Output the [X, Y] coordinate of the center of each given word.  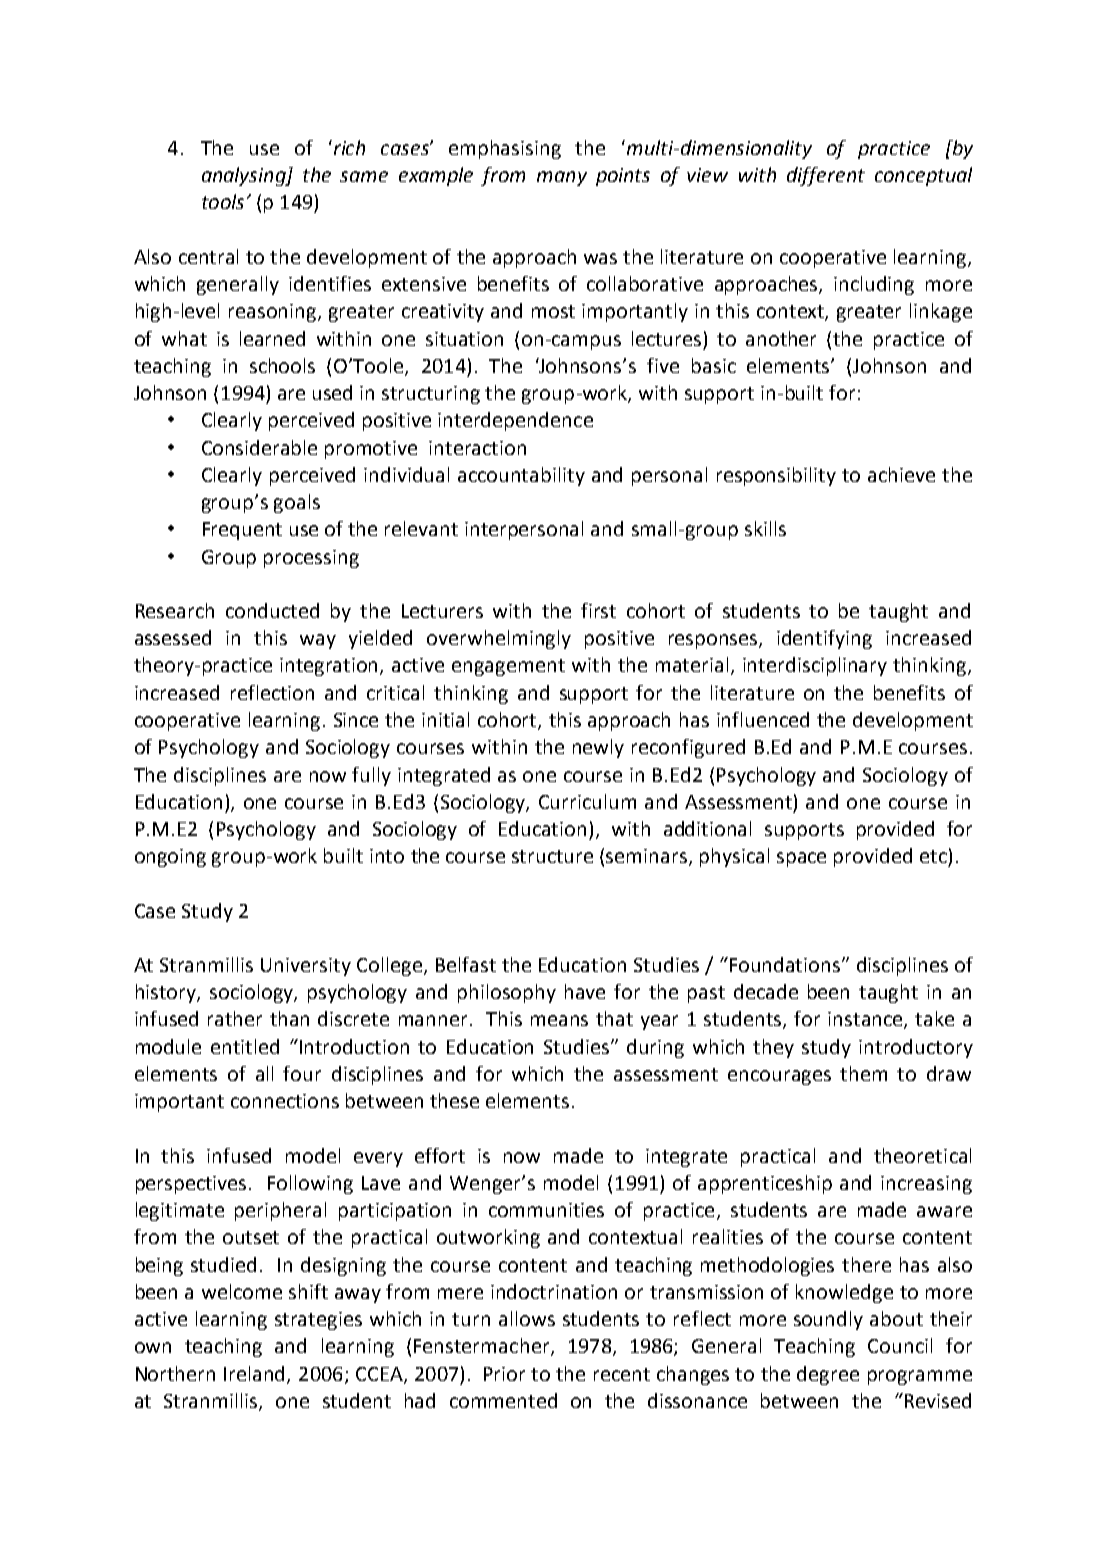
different [826, 176]
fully [371, 776]
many [562, 178]
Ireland [256, 1374]
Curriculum [587, 801]
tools [223, 201]
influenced [763, 719]
